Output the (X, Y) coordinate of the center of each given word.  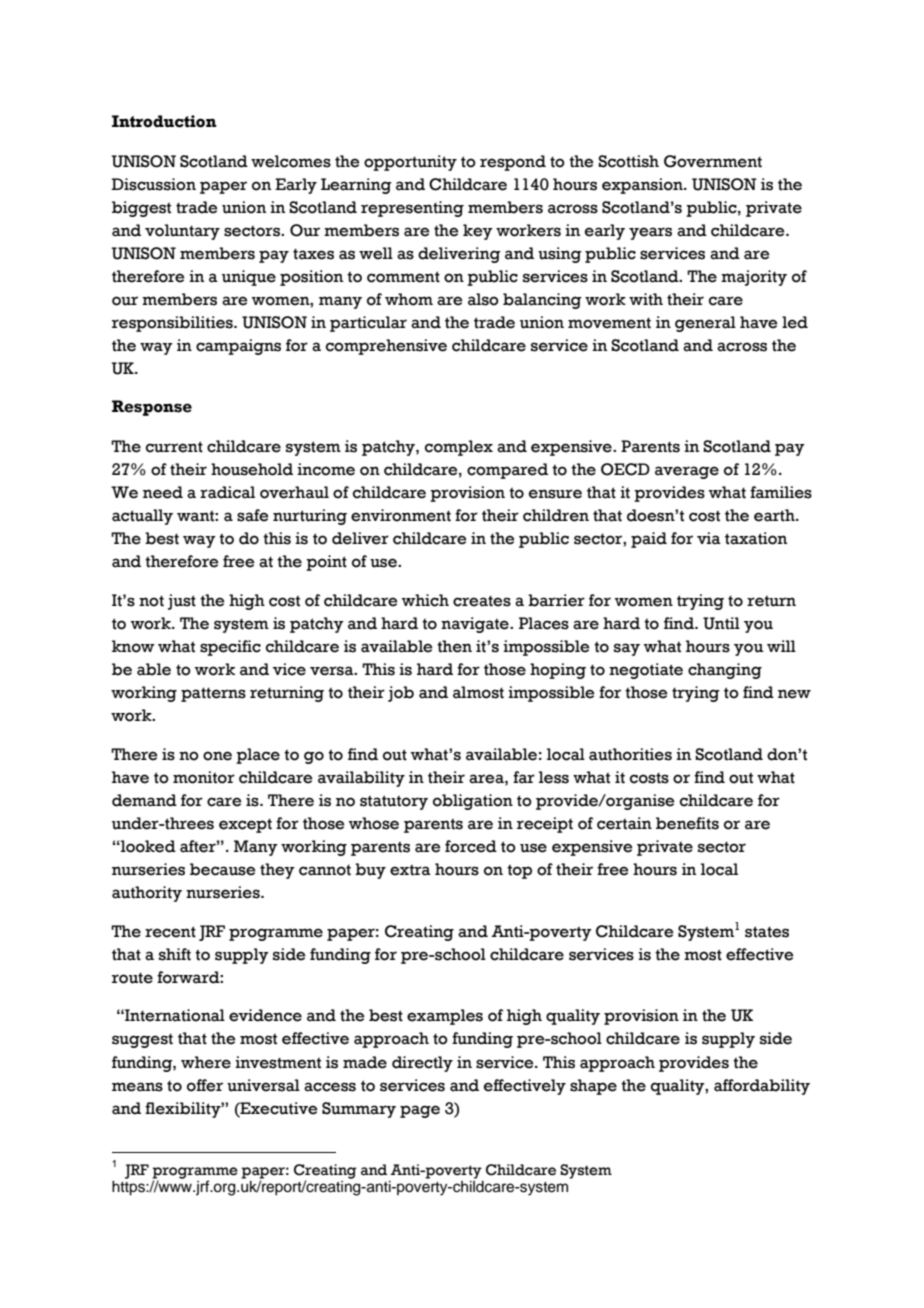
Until (721, 623)
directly (422, 1064)
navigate (476, 625)
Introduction (164, 121)
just (182, 602)
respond (513, 163)
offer (205, 1085)
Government (713, 161)
